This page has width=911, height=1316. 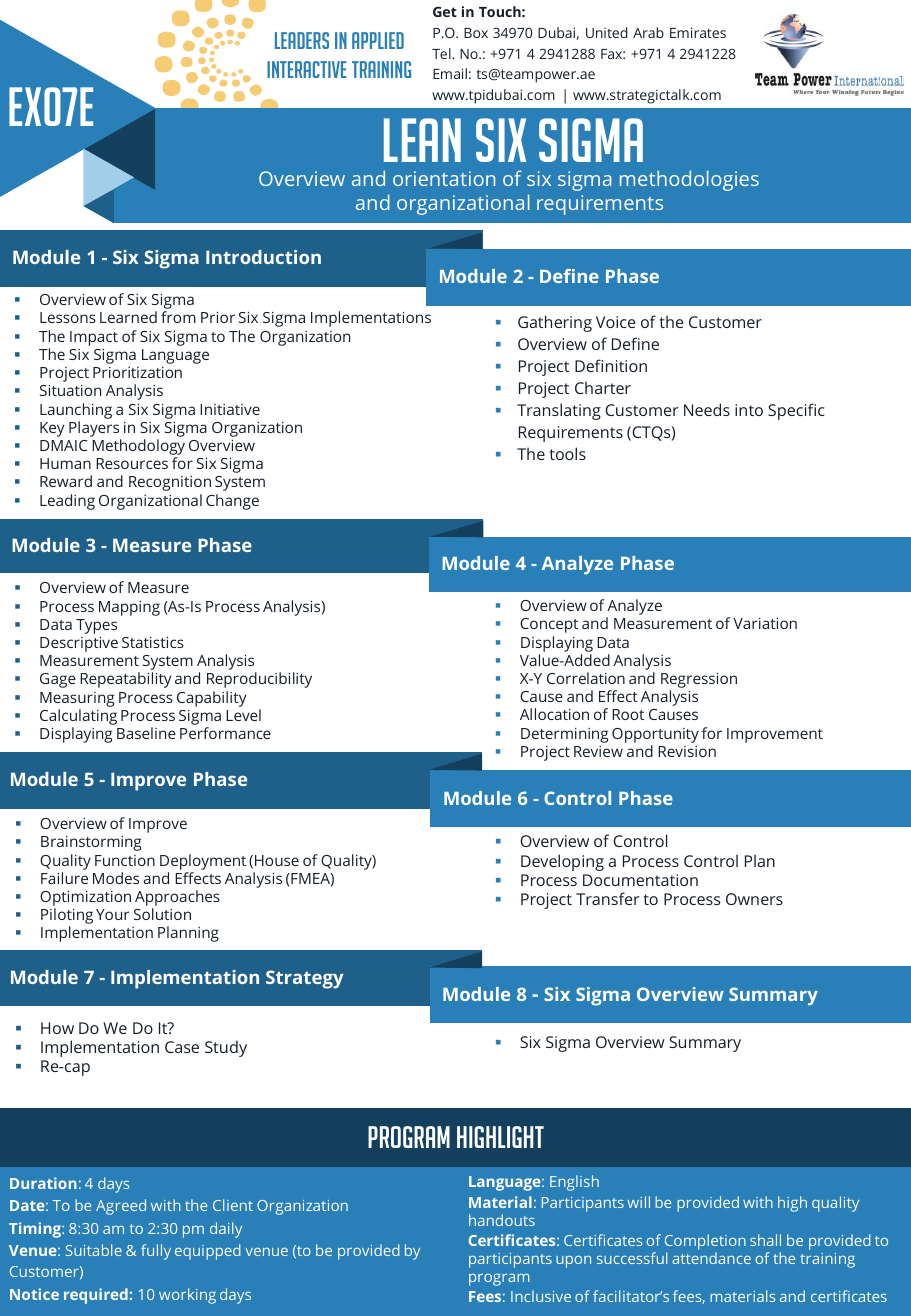 What do you see at coordinates (549, 625) in the page?
I see `Concept` at bounding box center [549, 625].
